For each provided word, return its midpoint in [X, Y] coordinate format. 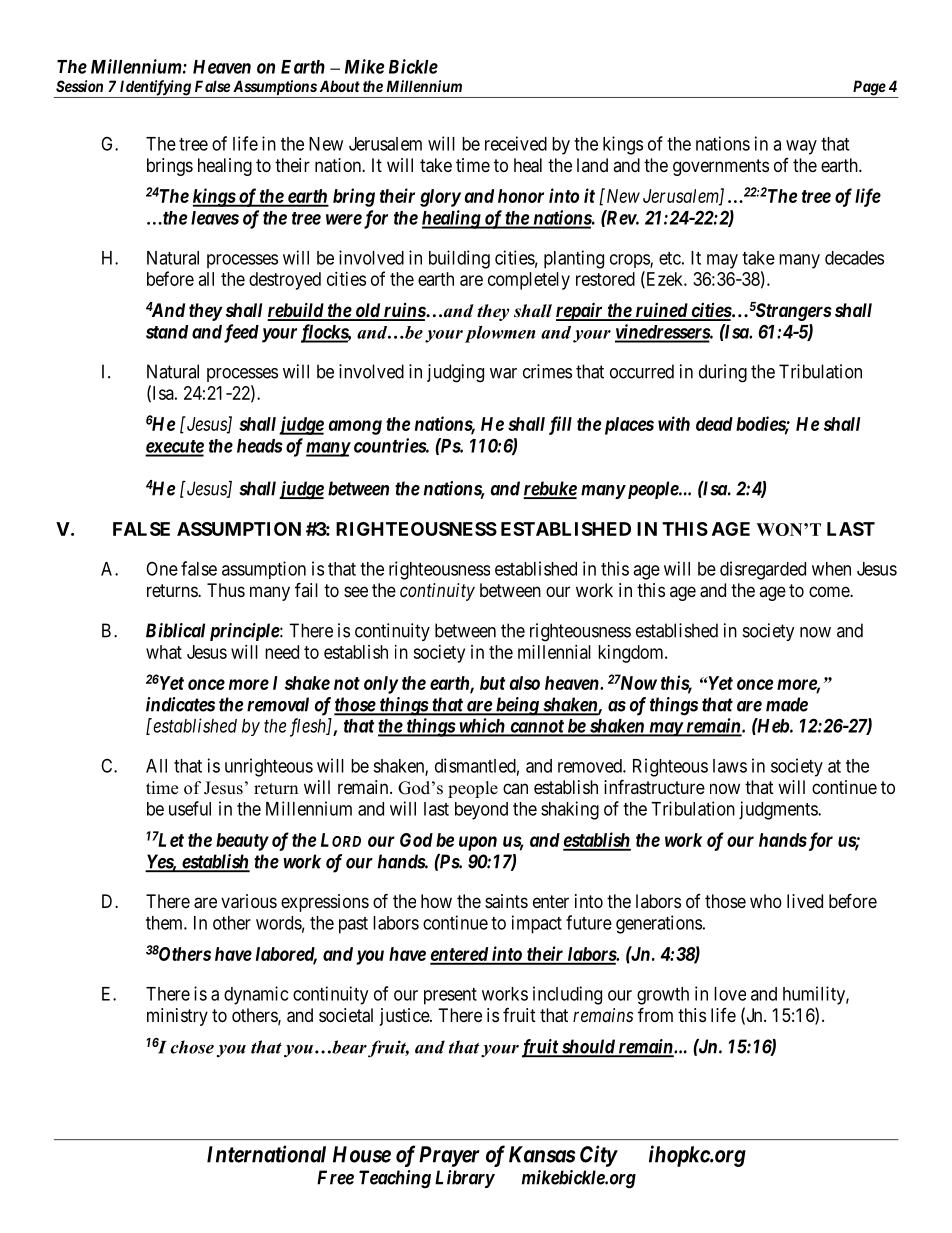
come [830, 591]
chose [192, 1047]
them [165, 923]
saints [506, 901]
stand [167, 332]
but [492, 683]
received [516, 143]
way [801, 147]
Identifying [155, 89]
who [766, 901]
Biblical [175, 630]
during [723, 373]
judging [455, 373]
